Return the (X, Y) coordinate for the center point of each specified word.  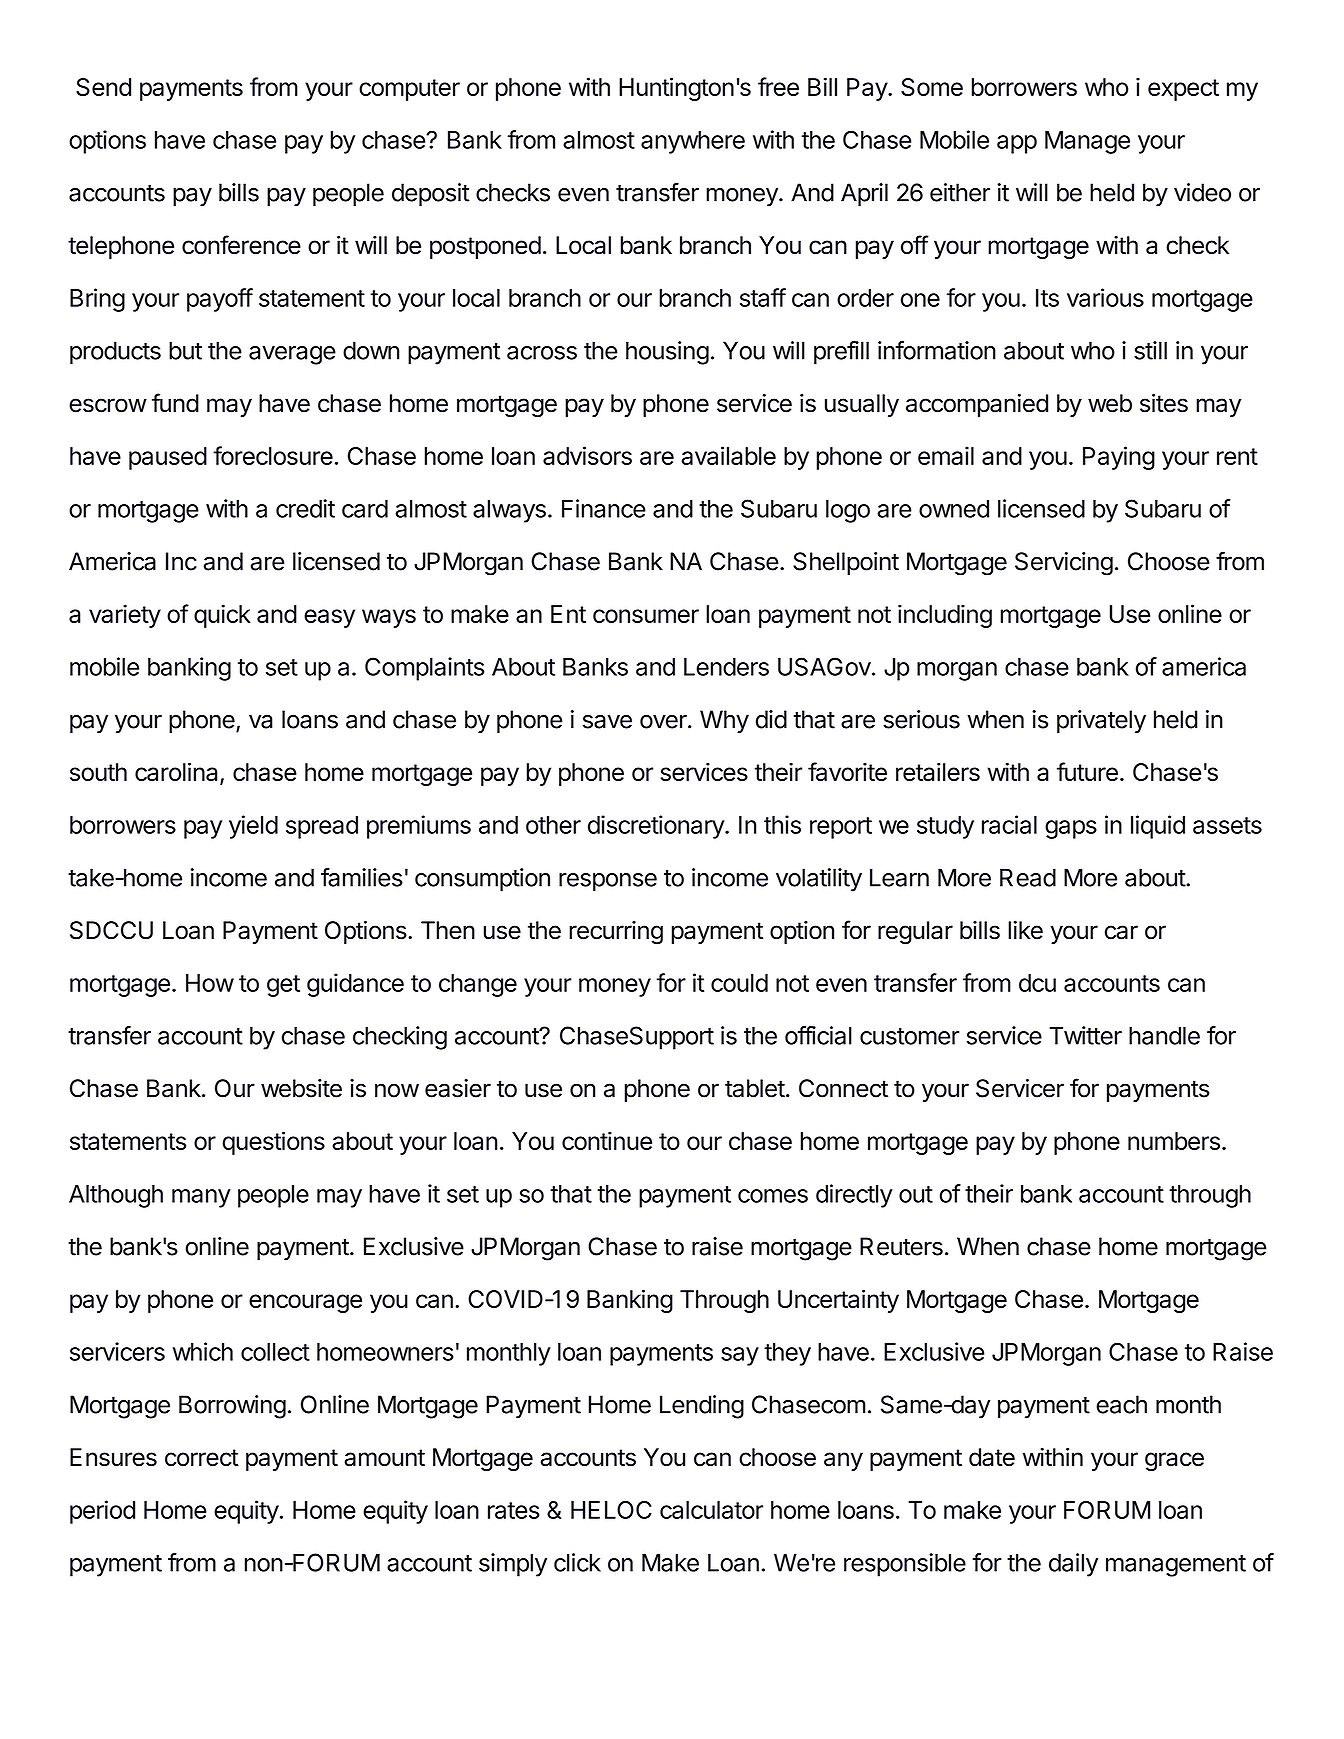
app (1017, 144)
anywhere (693, 142)
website (301, 1088)
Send (103, 87)
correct (202, 1458)
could (739, 983)
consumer (646, 616)
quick (222, 616)
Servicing (1064, 564)
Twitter (1085, 1035)
